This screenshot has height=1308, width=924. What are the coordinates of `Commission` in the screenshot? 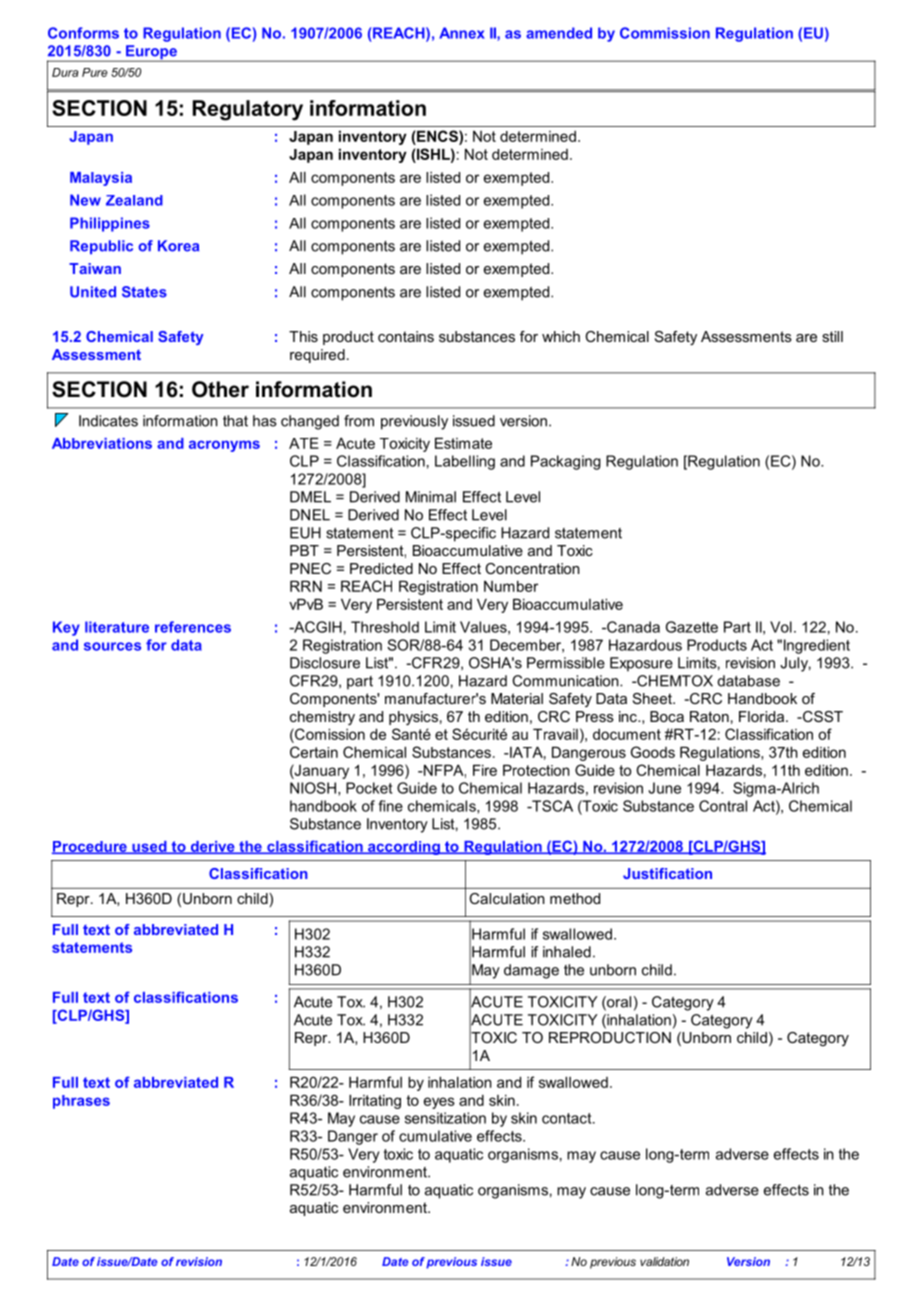 It's located at (665, 33).
